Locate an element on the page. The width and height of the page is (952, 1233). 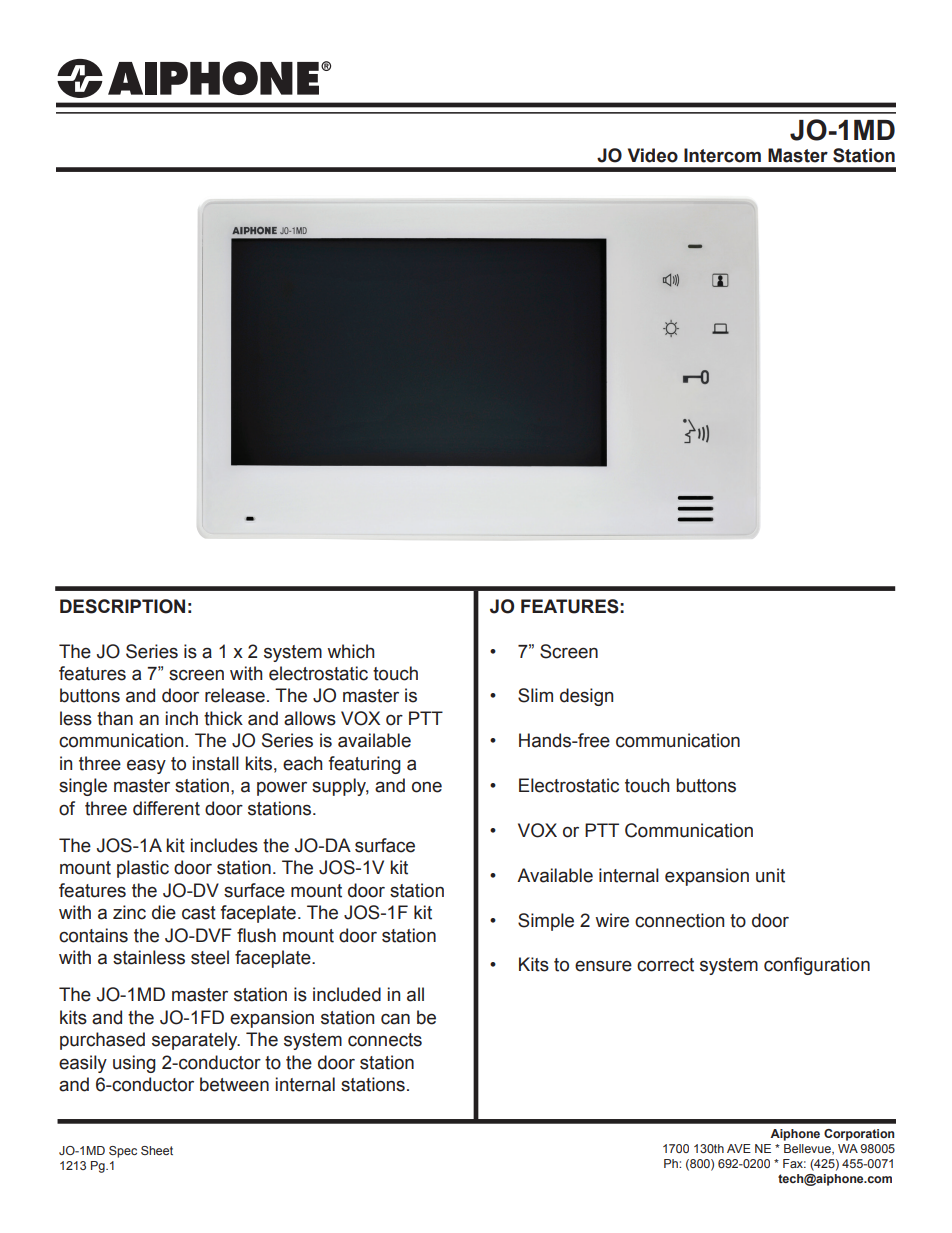
Intercom is located at coordinates (722, 155).
